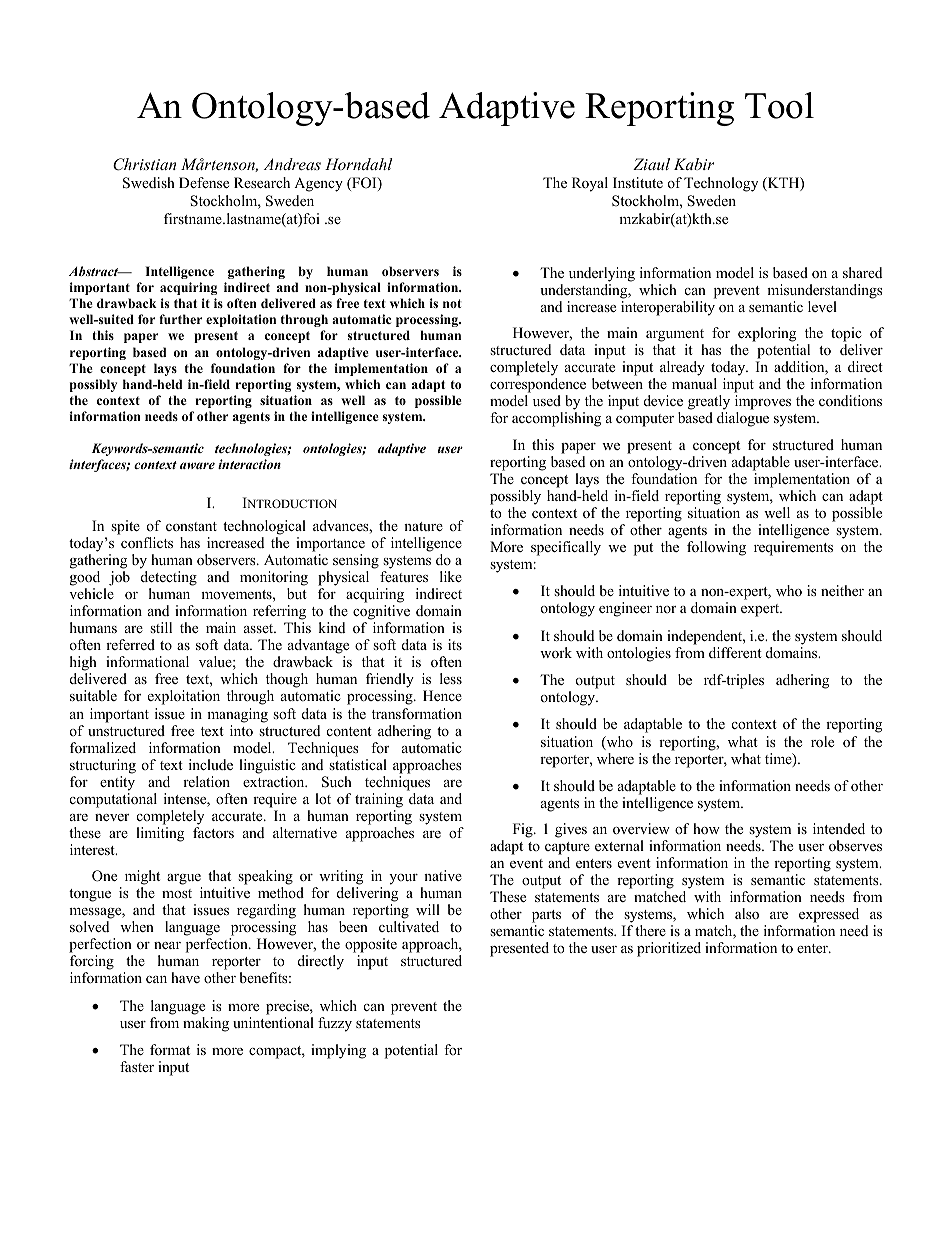 The height and width of the screenshot is (1233, 952). What do you see at coordinates (338, 1051) in the screenshot?
I see `implying` at bounding box center [338, 1051].
